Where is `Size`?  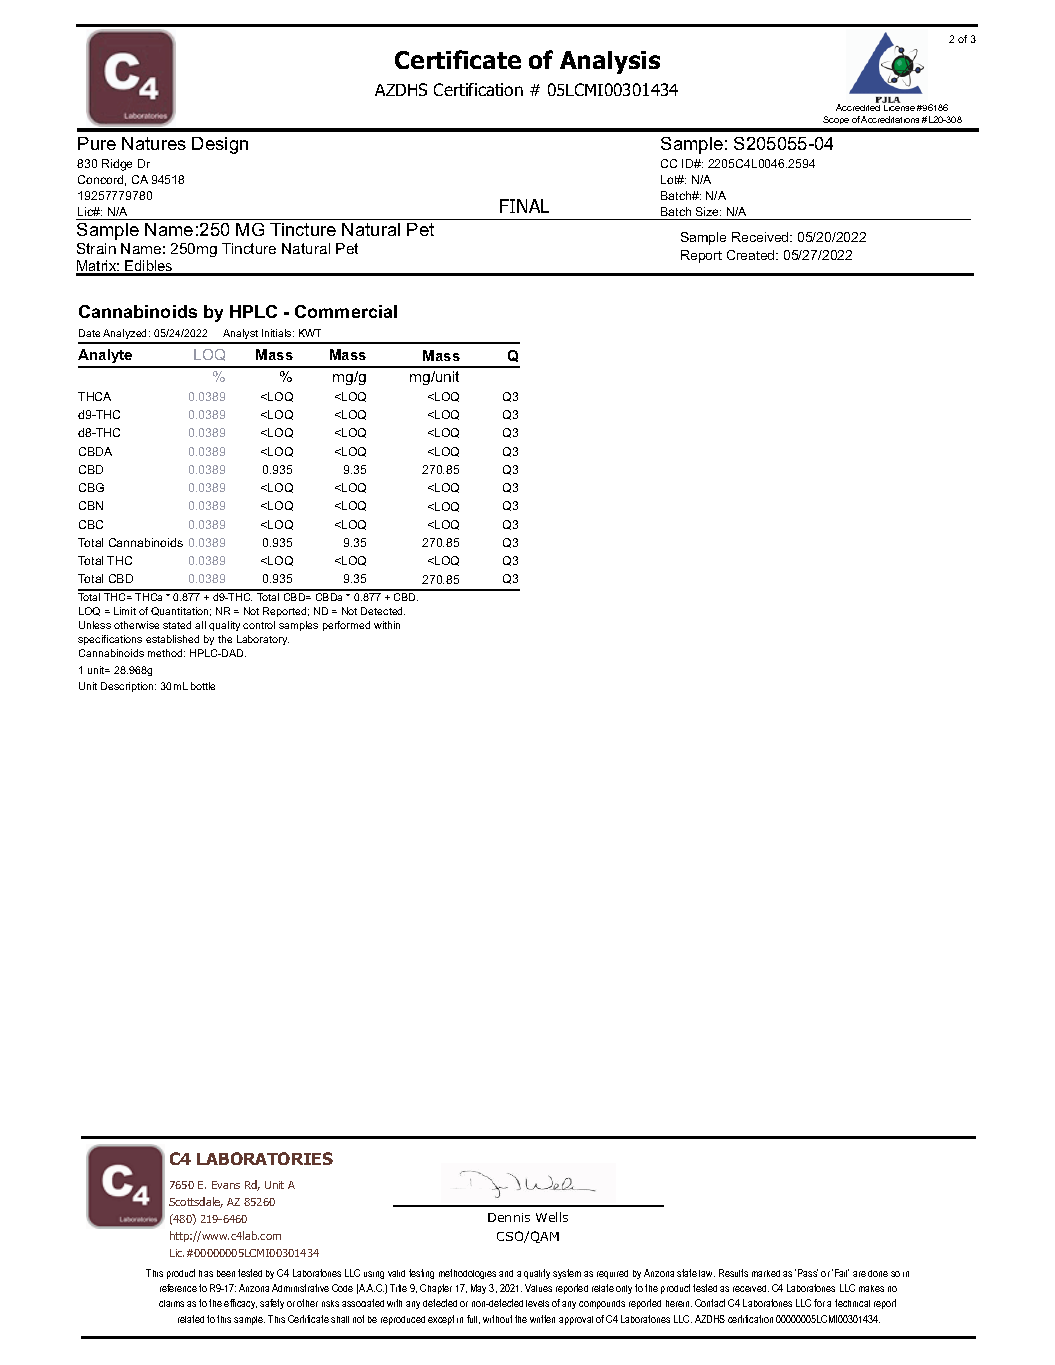
Size is located at coordinates (708, 211).
